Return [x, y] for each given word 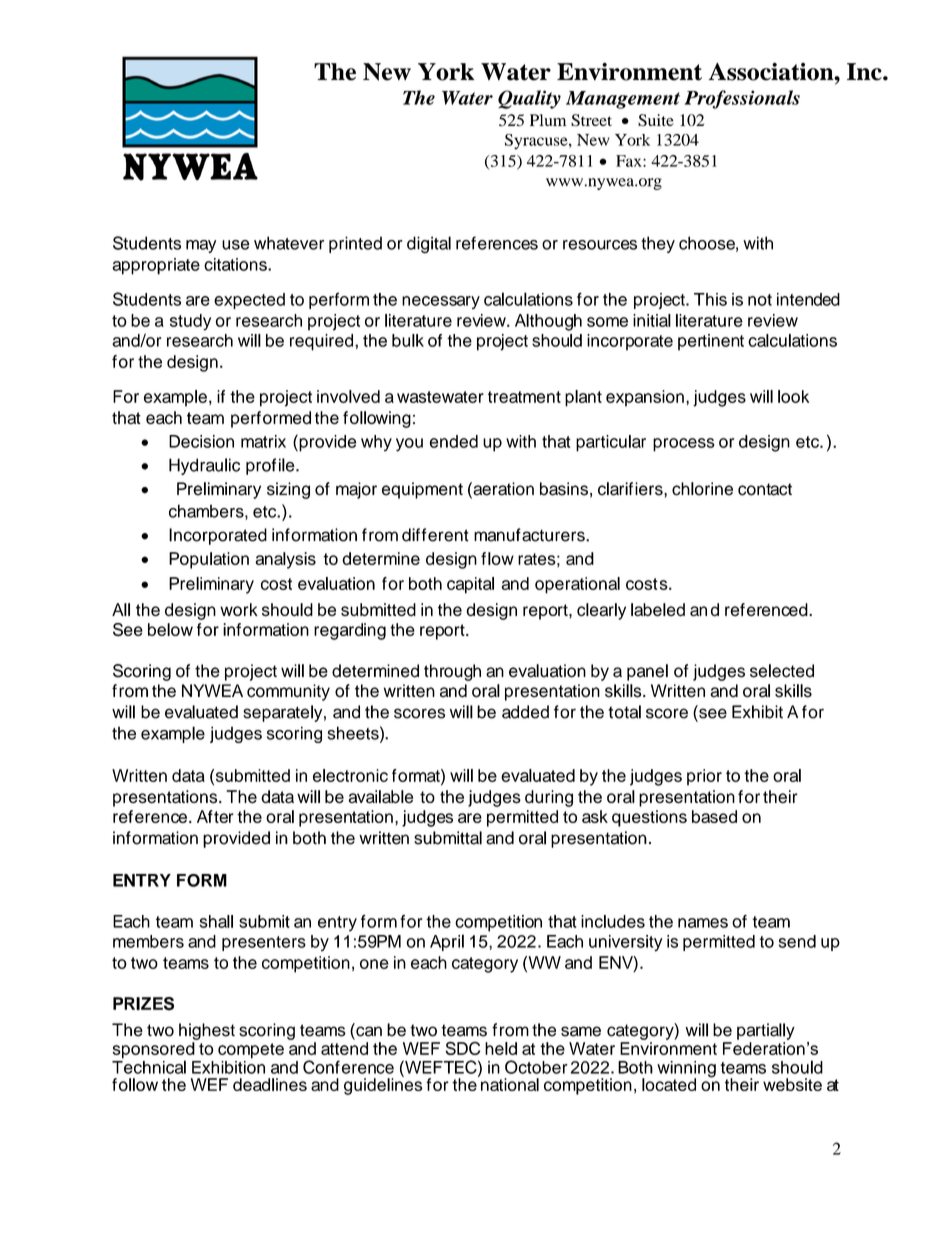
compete [251, 1051]
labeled [658, 610]
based [714, 816]
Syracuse [537, 142]
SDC [462, 1048]
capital [470, 585]
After [215, 816]
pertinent [711, 342]
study [190, 322]
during [549, 798]
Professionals [742, 99]
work [239, 609]
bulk [408, 340]
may [201, 246]
